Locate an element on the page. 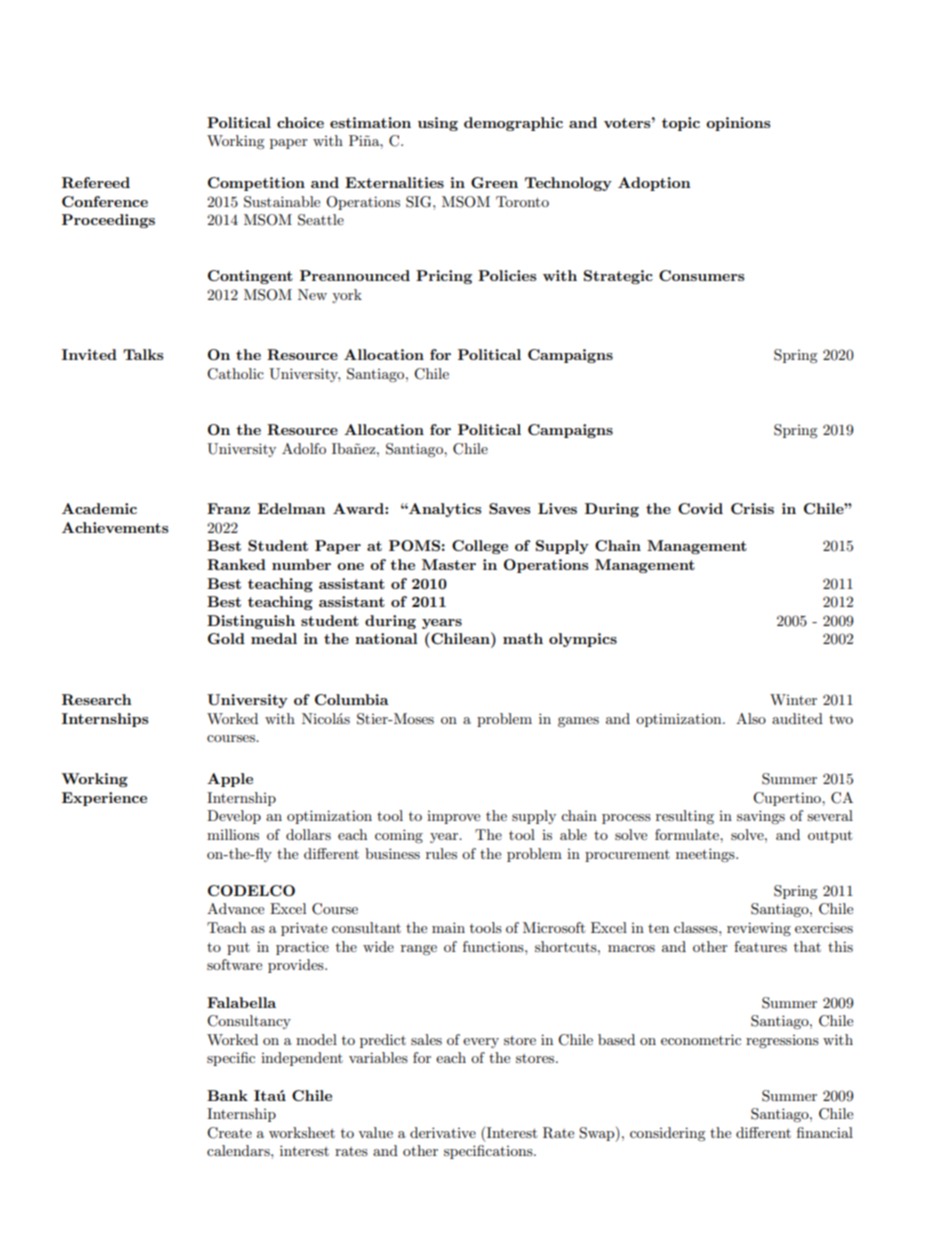  Pricing is located at coordinates (444, 277).
